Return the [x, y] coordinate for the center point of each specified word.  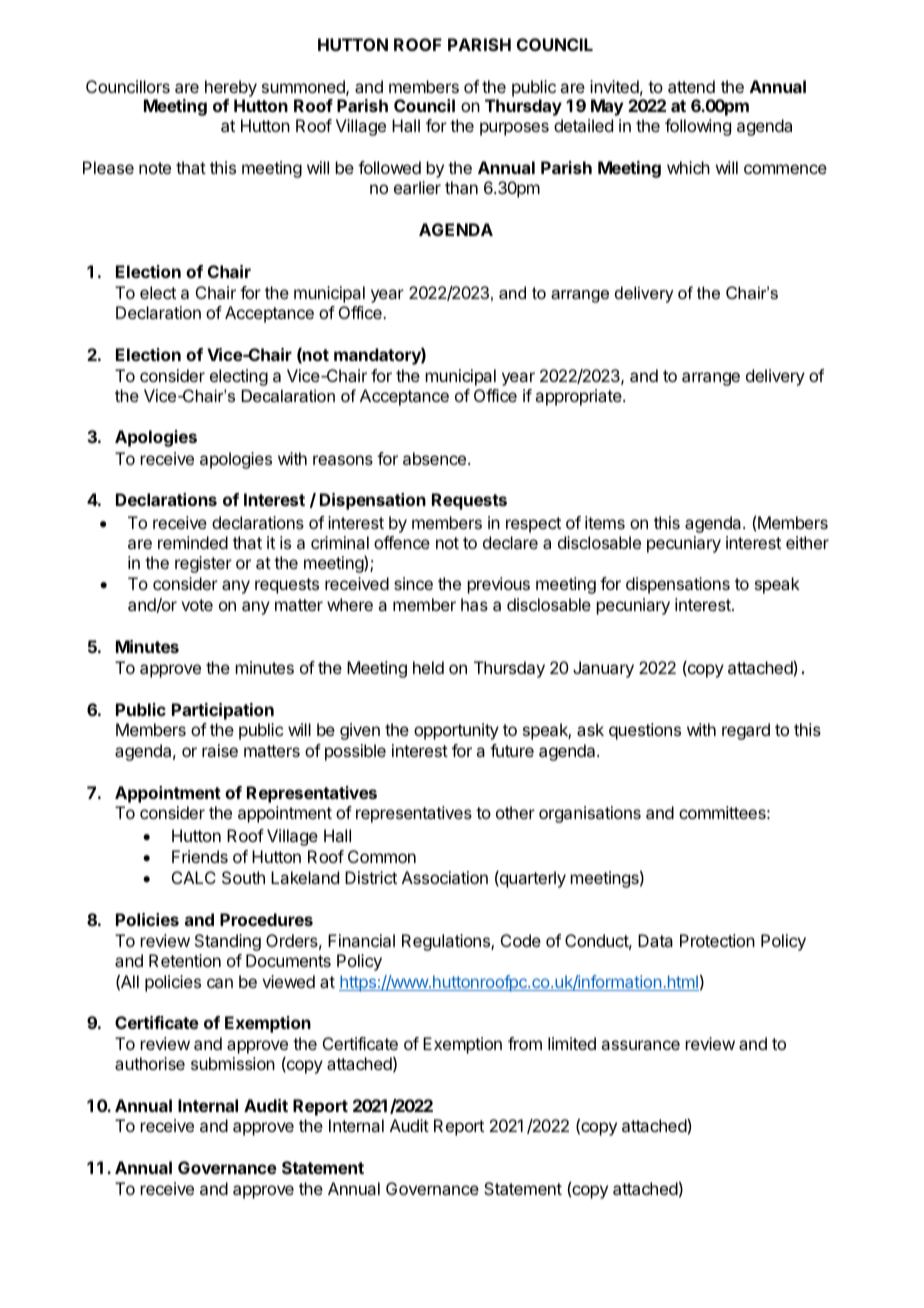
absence [434, 458]
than [461, 187]
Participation [223, 711]
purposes [514, 129]
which [688, 167]
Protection [717, 940]
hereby [231, 88]
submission [233, 1063]
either [807, 542]
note [155, 168]
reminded [193, 542]
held [428, 667]
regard [746, 731]
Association [445, 877]
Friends [200, 856]
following [698, 127]
